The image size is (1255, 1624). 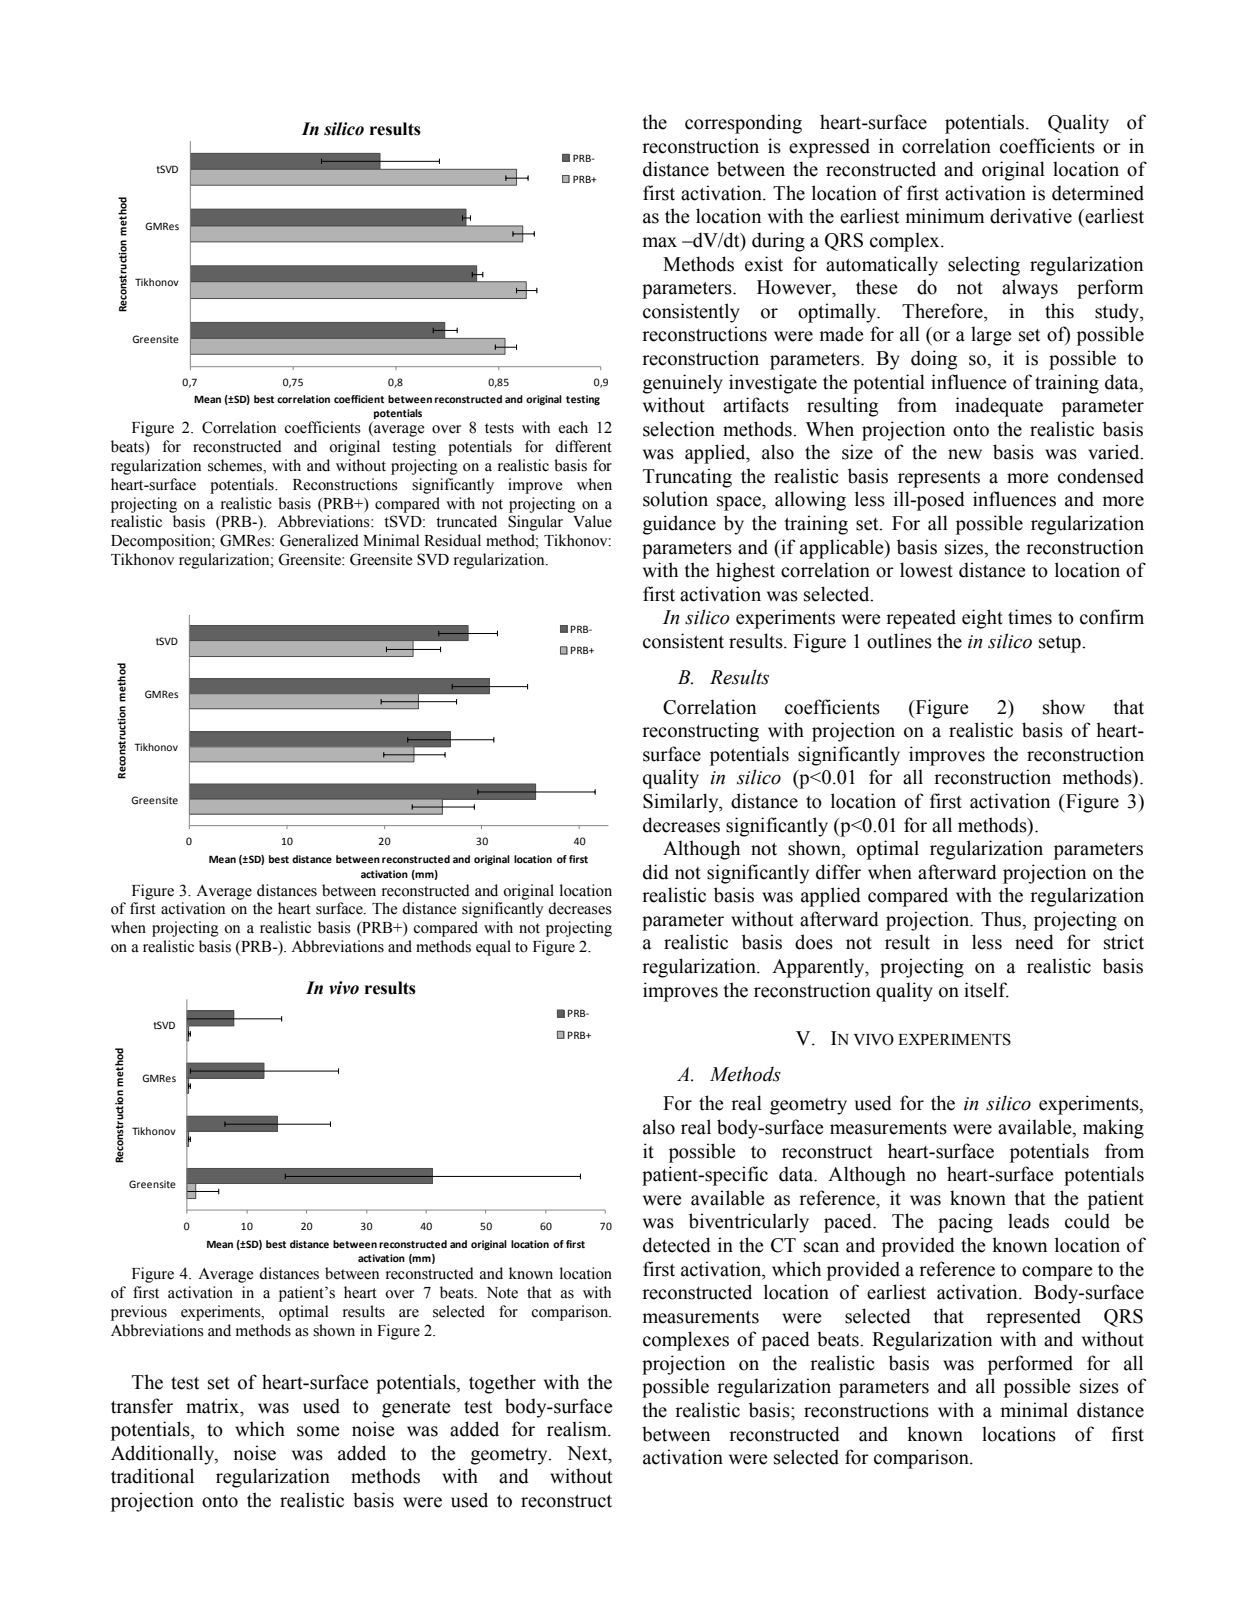 What do you see at coordinates (743, 124) in the image?
I see `corresponding` at bounding box center [743, 124].
